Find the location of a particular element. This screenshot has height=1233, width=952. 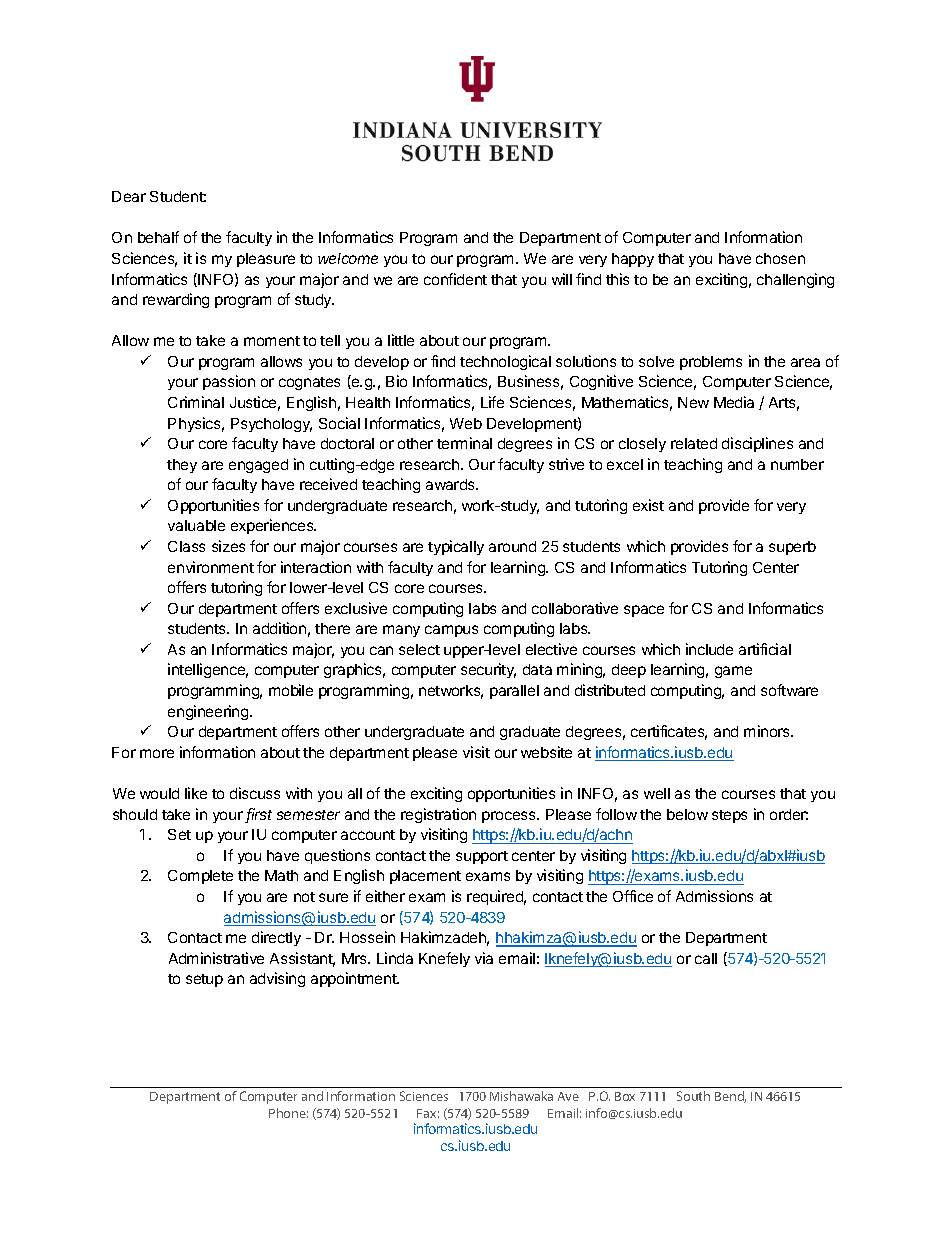

exist is located at coordinates (648, 505).
